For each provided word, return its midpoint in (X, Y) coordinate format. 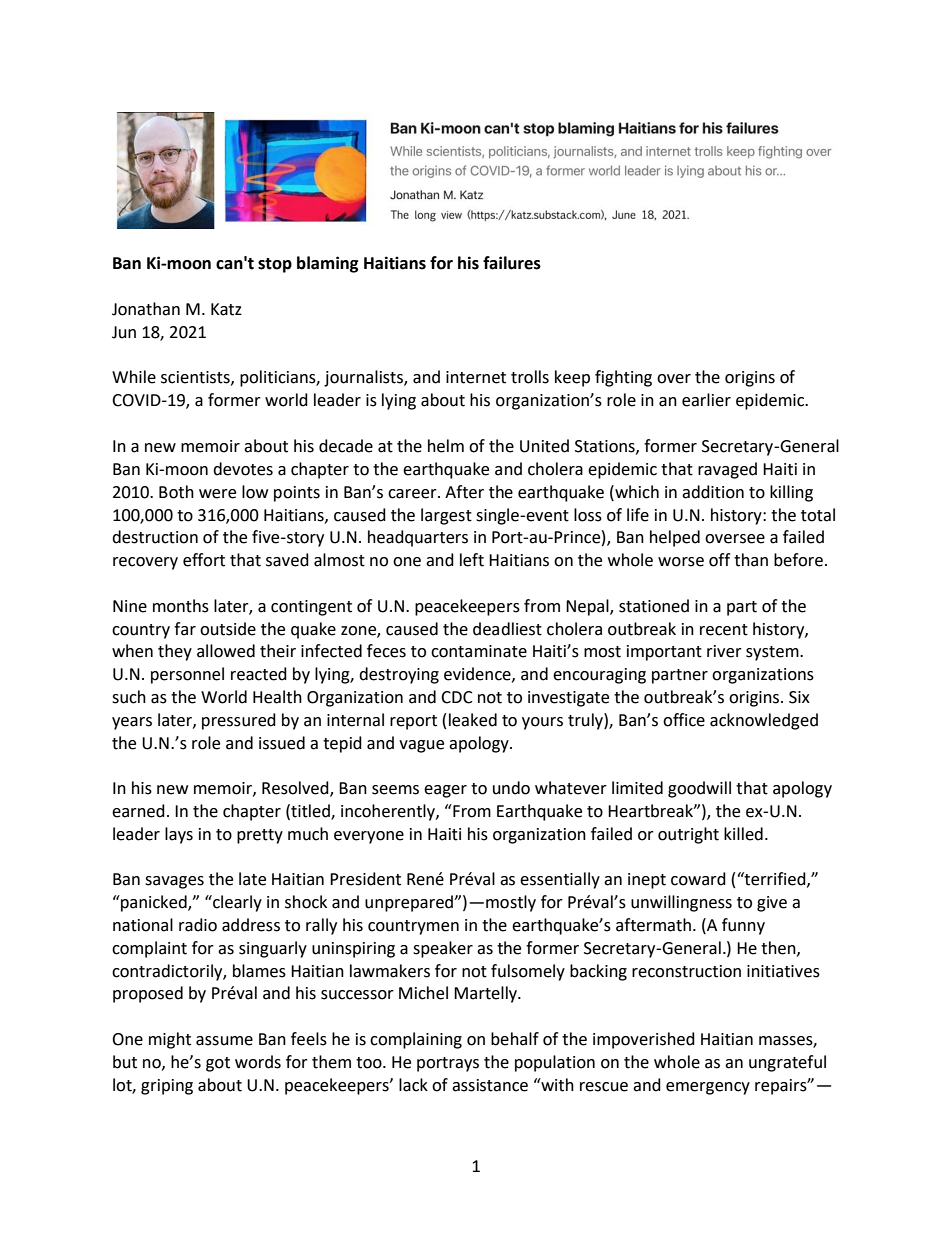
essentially (560, 880)
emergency (708, 1088)
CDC (457, 697)
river (724, 651)
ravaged (727, 470)
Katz (226, 309)
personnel (187, 675)
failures (512, 263)
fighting (623, 378)
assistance (490, 1085)
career (413, 494)
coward (698, 879)
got (218, 1064)
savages (174, 882)
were (217, 494)
